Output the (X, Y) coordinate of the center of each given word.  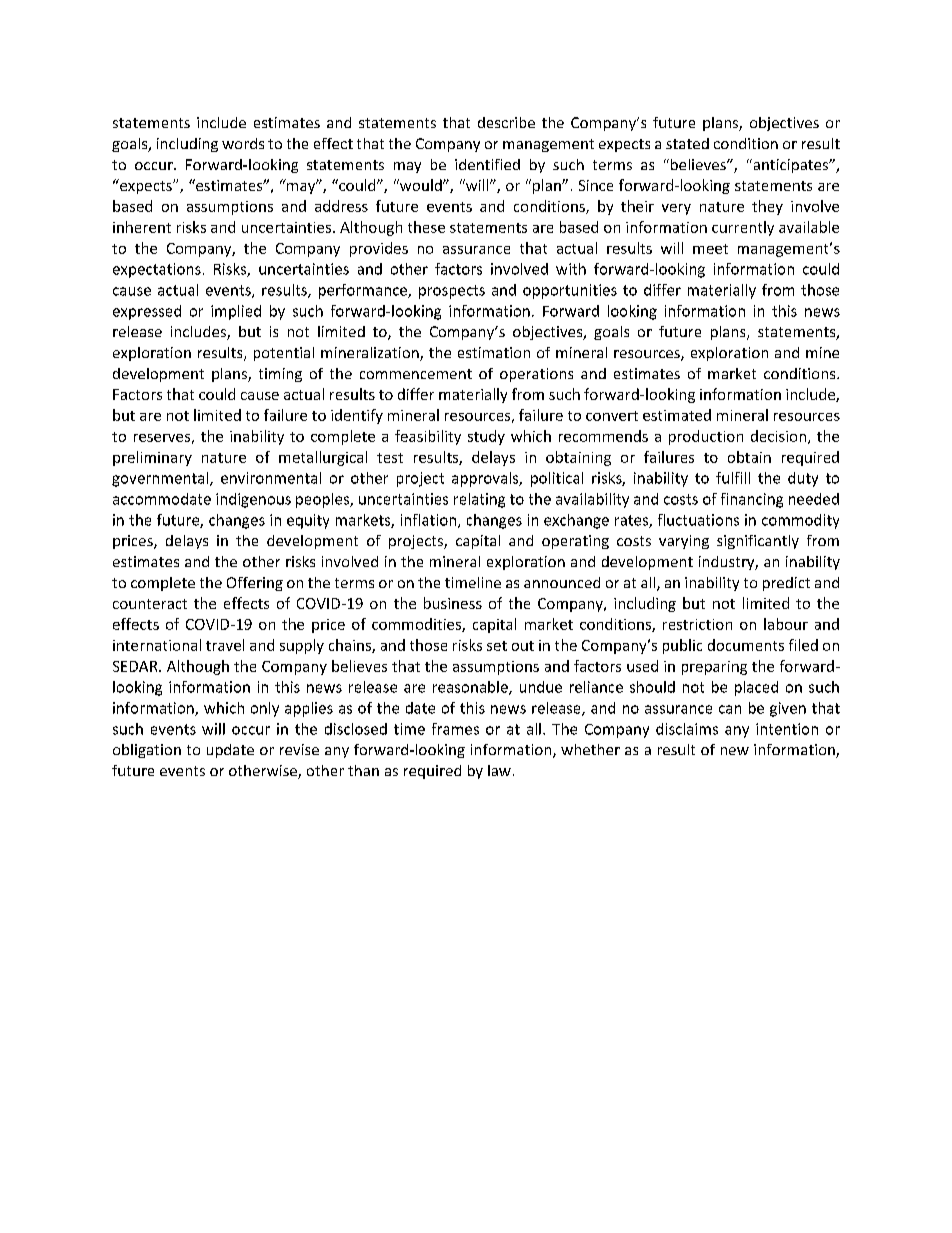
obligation (147, 751)
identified (487, 164)
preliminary (152, 458)
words (243, 143)
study (486, 437)
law (499, 770)
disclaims (687, 729)
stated (687, 143)
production (706, 437)
